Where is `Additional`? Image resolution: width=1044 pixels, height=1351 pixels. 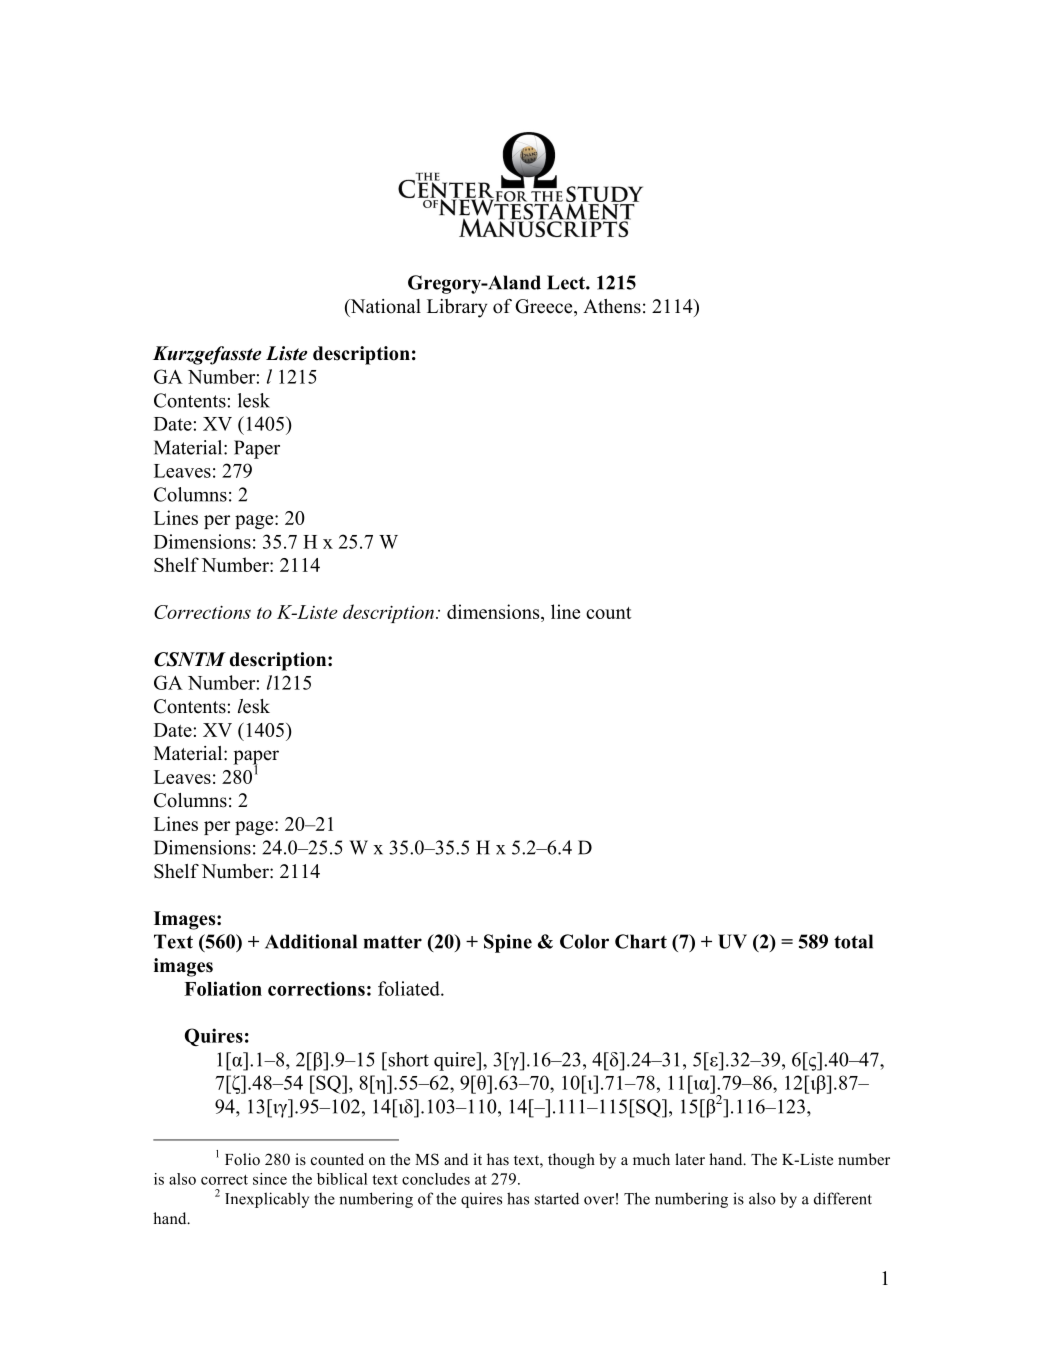
Additional is located at coordinates (311, 941).
